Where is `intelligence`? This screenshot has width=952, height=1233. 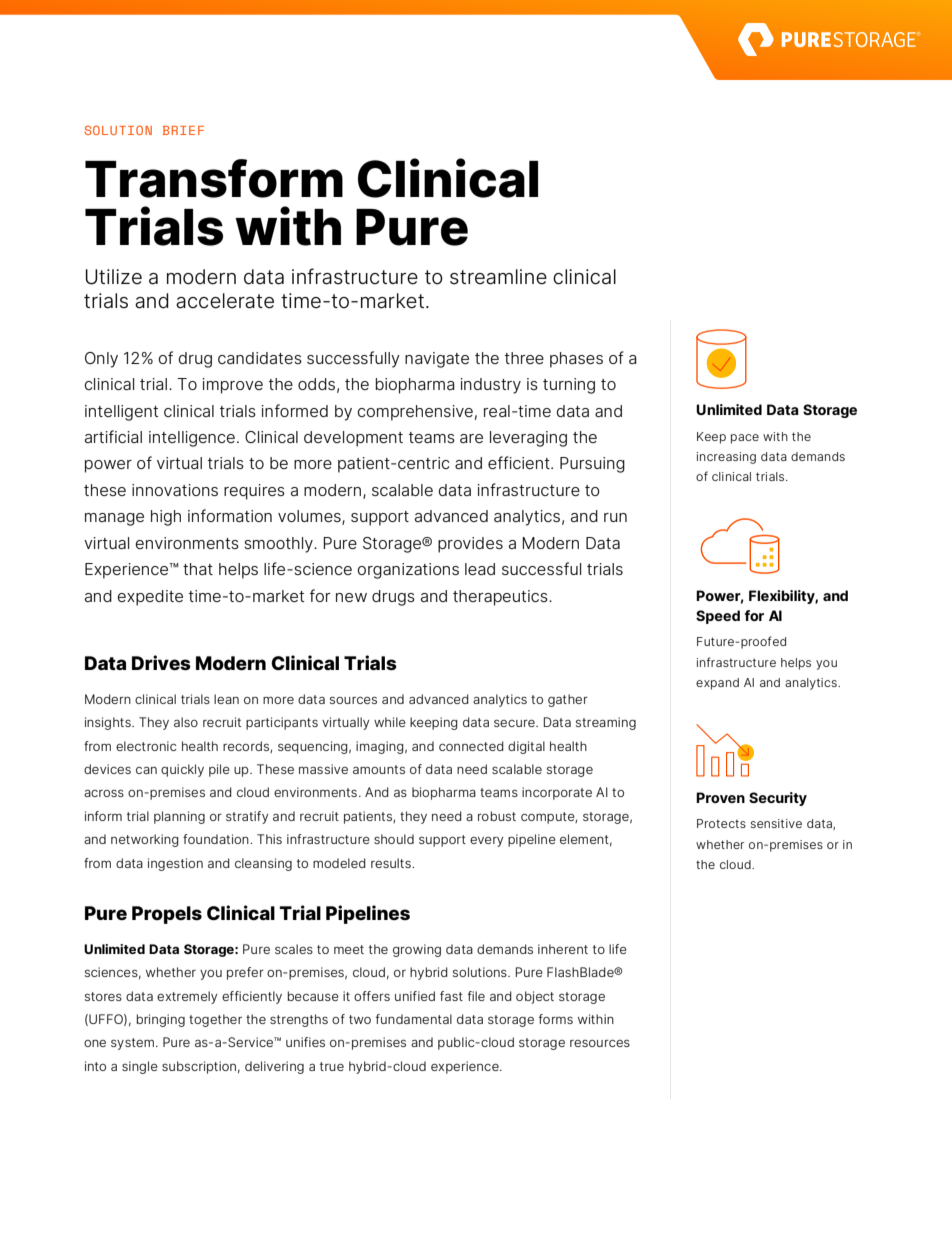 intelligence is located at coordinates (192, 439).
